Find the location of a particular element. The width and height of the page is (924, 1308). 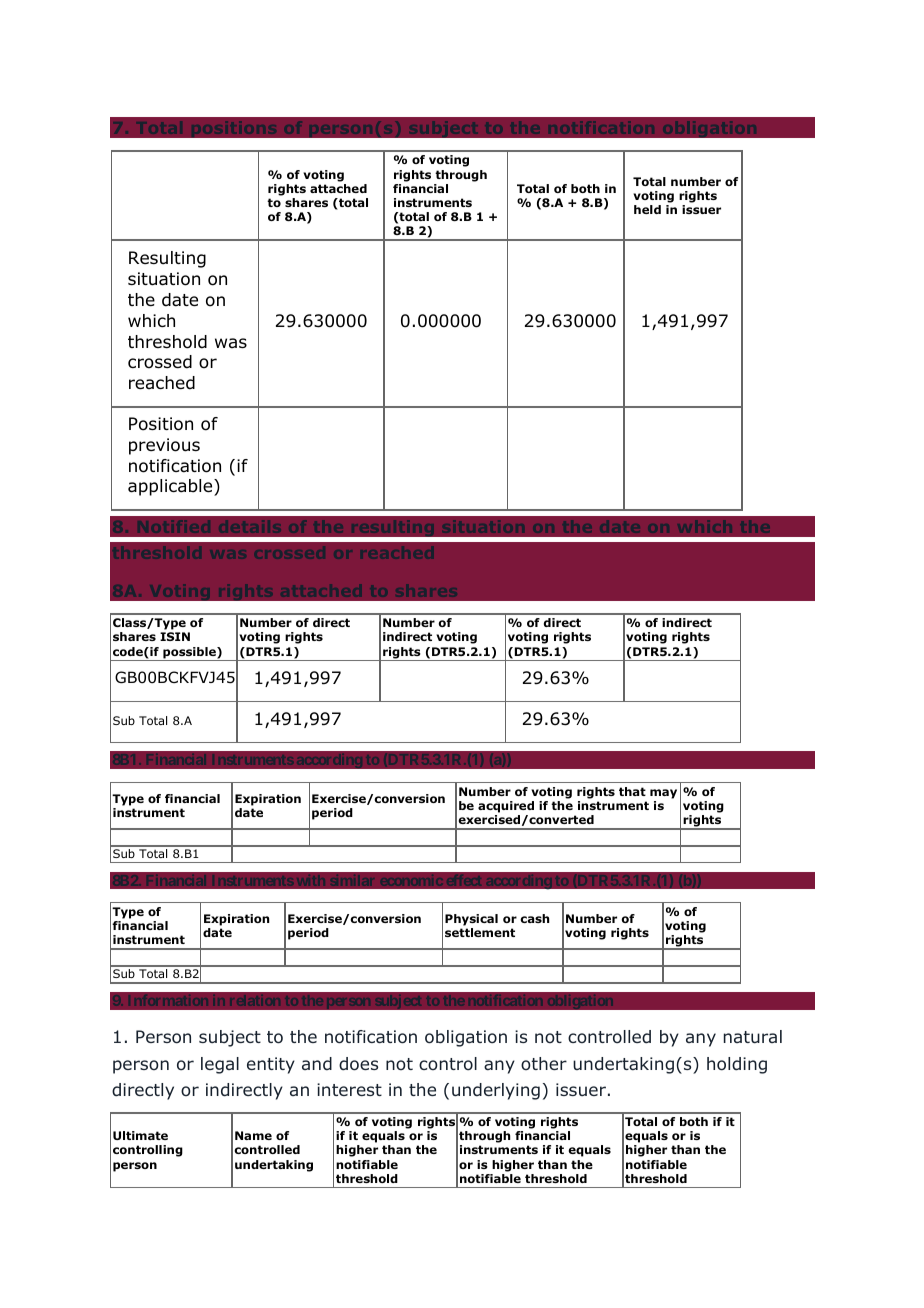

previous is located at coordinates (164, 446).
